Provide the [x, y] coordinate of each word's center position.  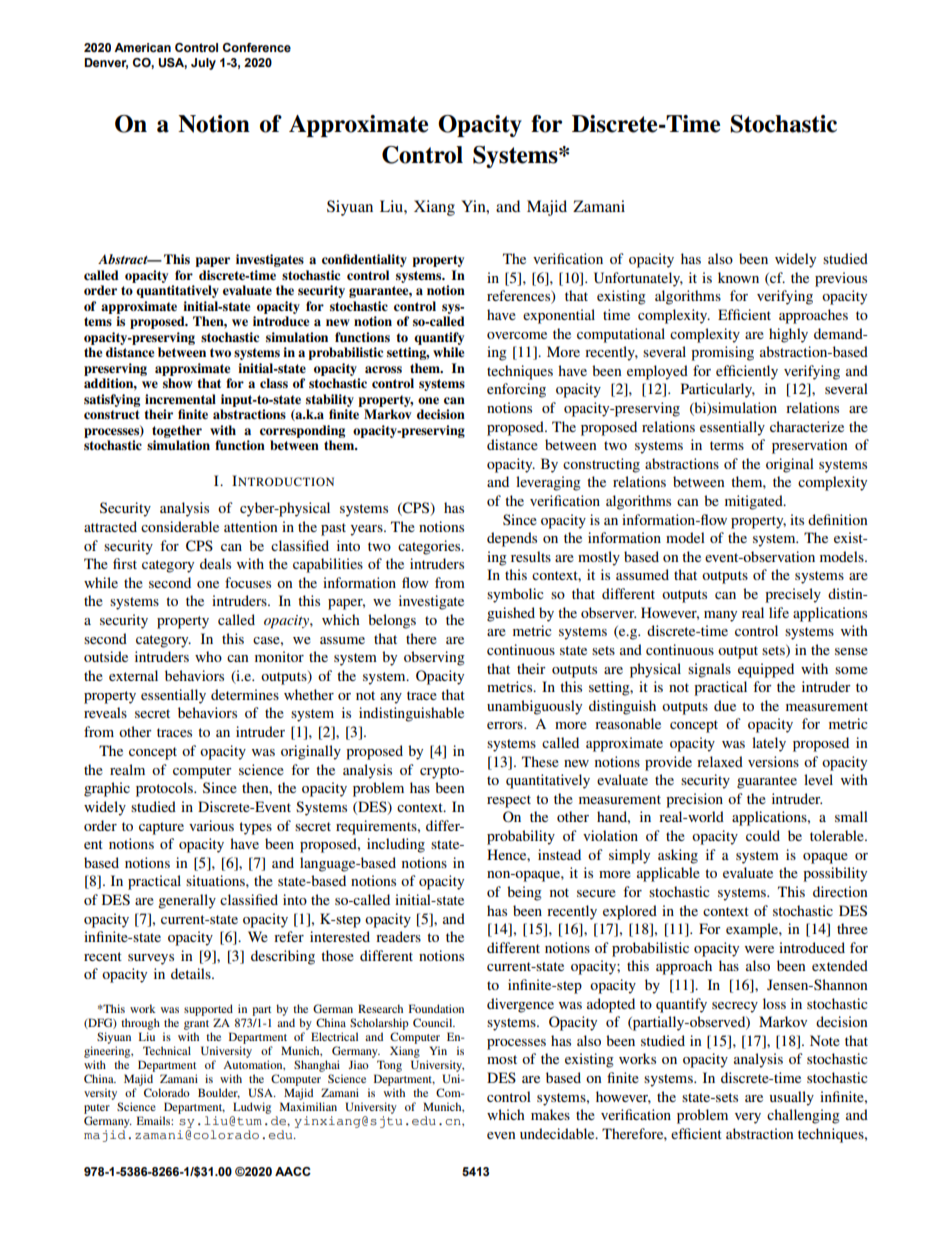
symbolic [515, 595]
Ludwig [252, 1108]
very [748, 1118]
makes [550, 1114]
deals [215, 563]
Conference [257, 47]
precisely [793, 595]
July [203, 64]
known [738, 277]
